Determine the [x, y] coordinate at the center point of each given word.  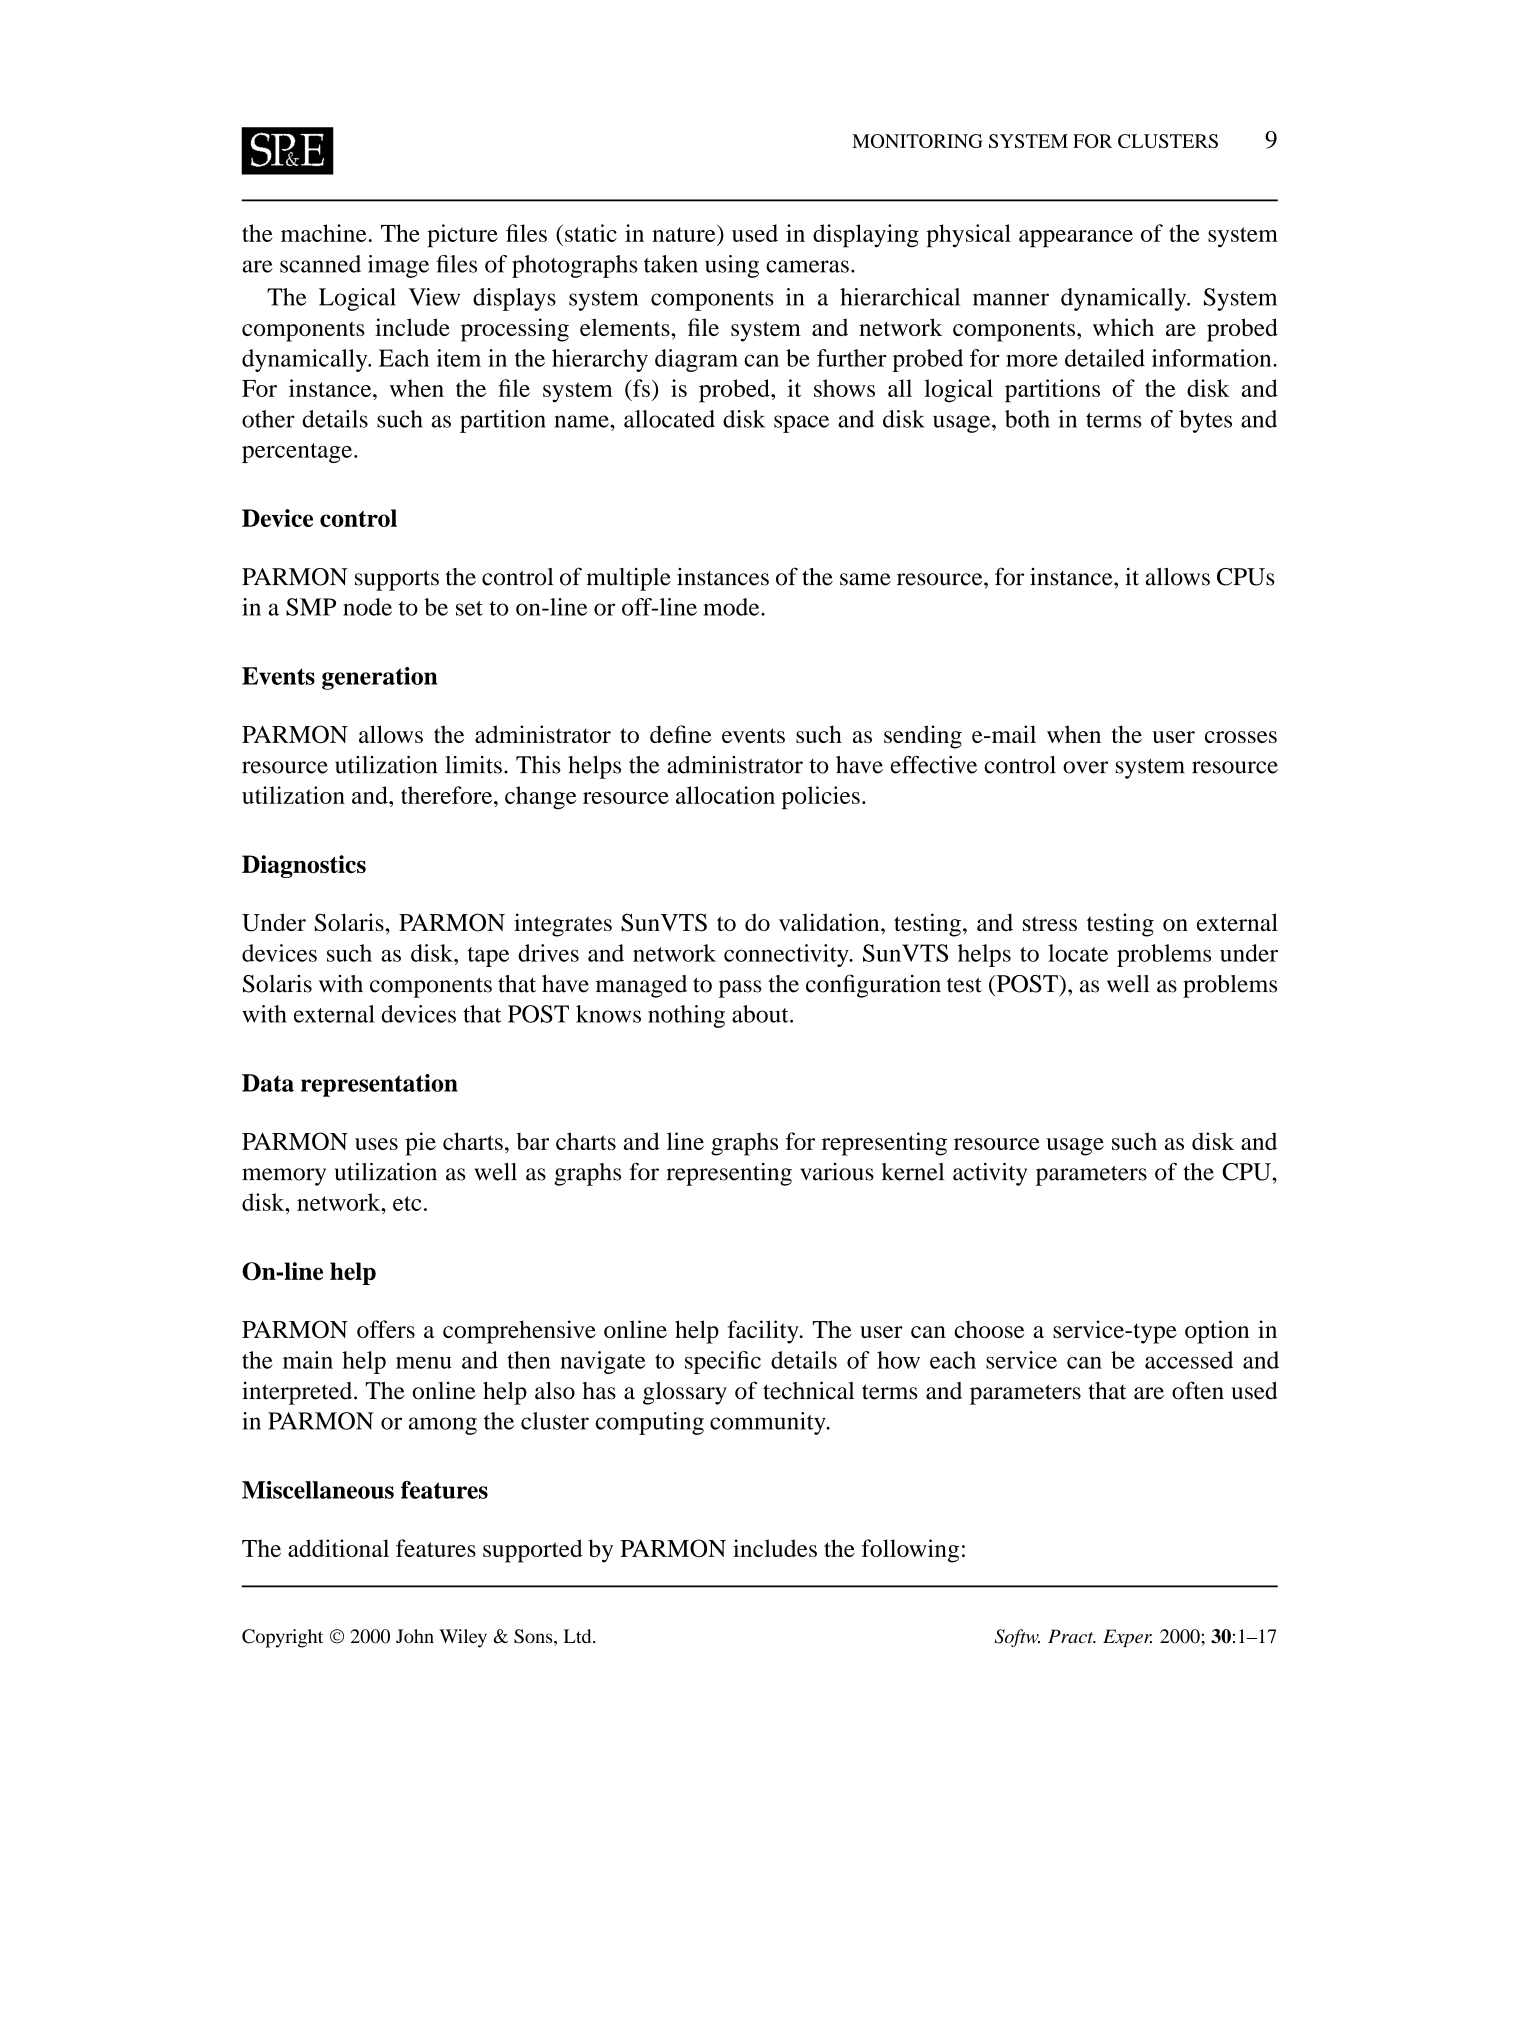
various [837, 1172]
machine [323, 233]
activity [990, 1174]
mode [732, 607]
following [910, 1551]
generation [379, 678]
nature [685, 233]
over [1085, 767]
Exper [1127, 1638]
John [415, 1636]
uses [376, 1144]
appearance [1076, 239]
